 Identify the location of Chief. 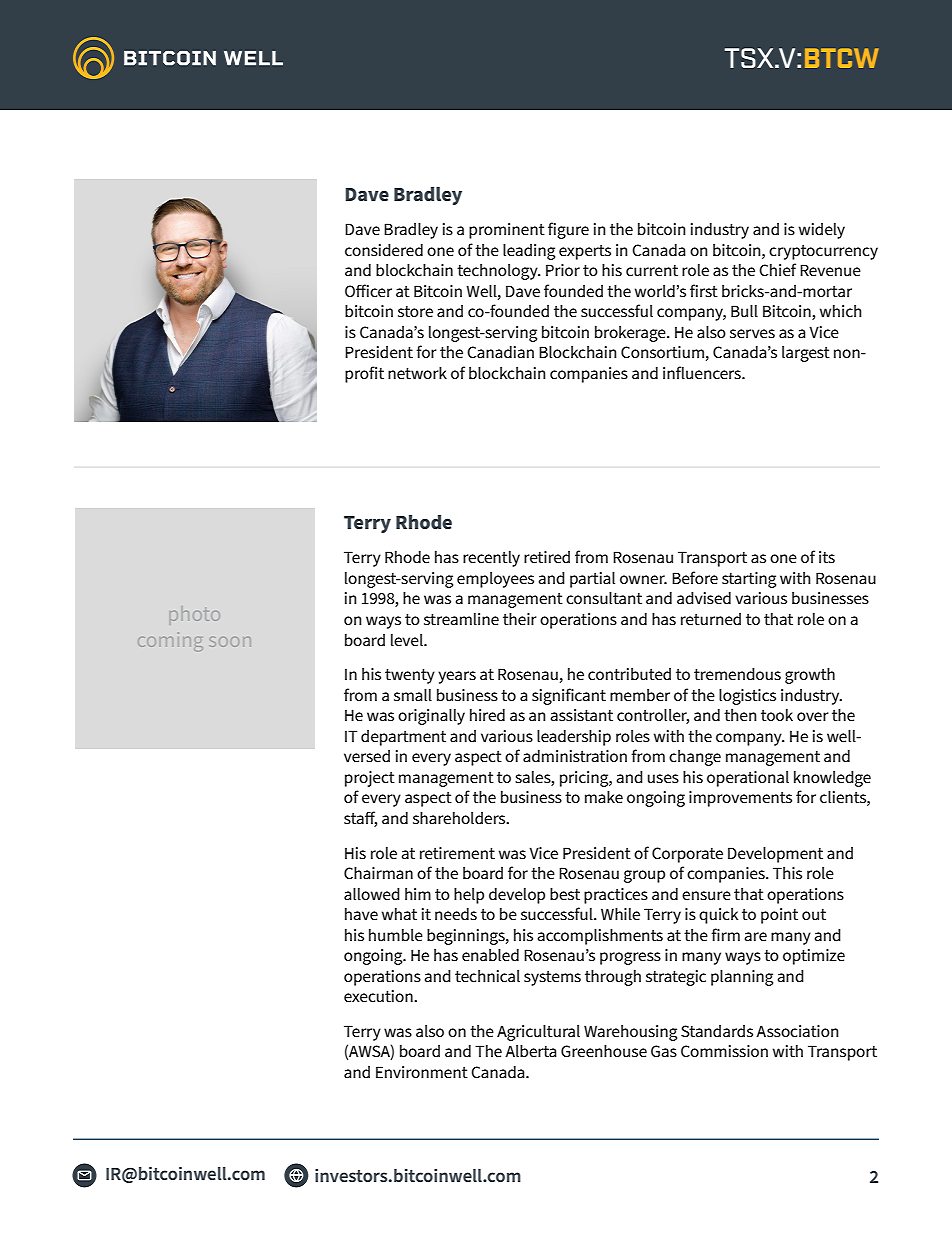
(777, 269).
